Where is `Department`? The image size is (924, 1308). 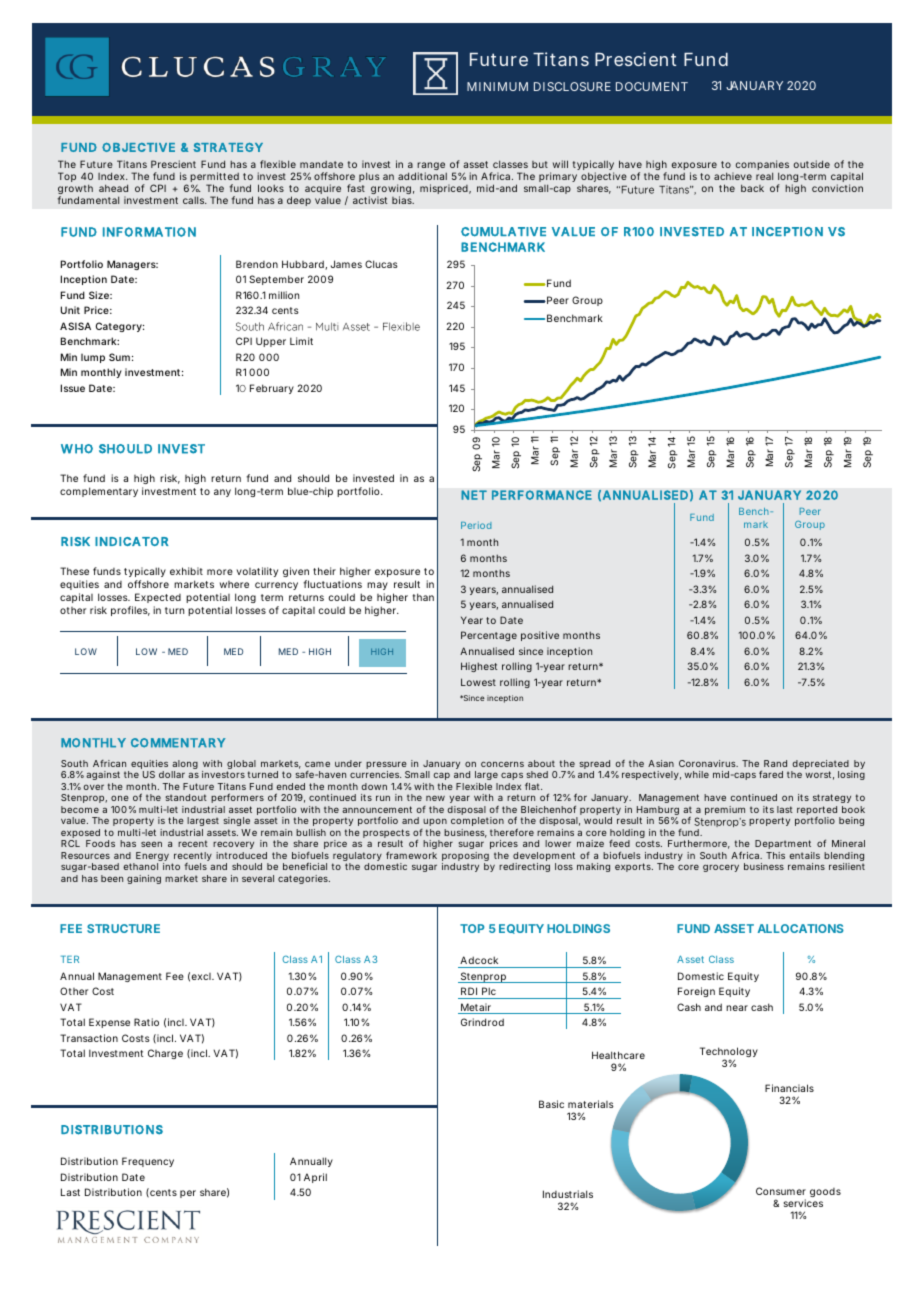
Department is located at coordinates (783, 844).
